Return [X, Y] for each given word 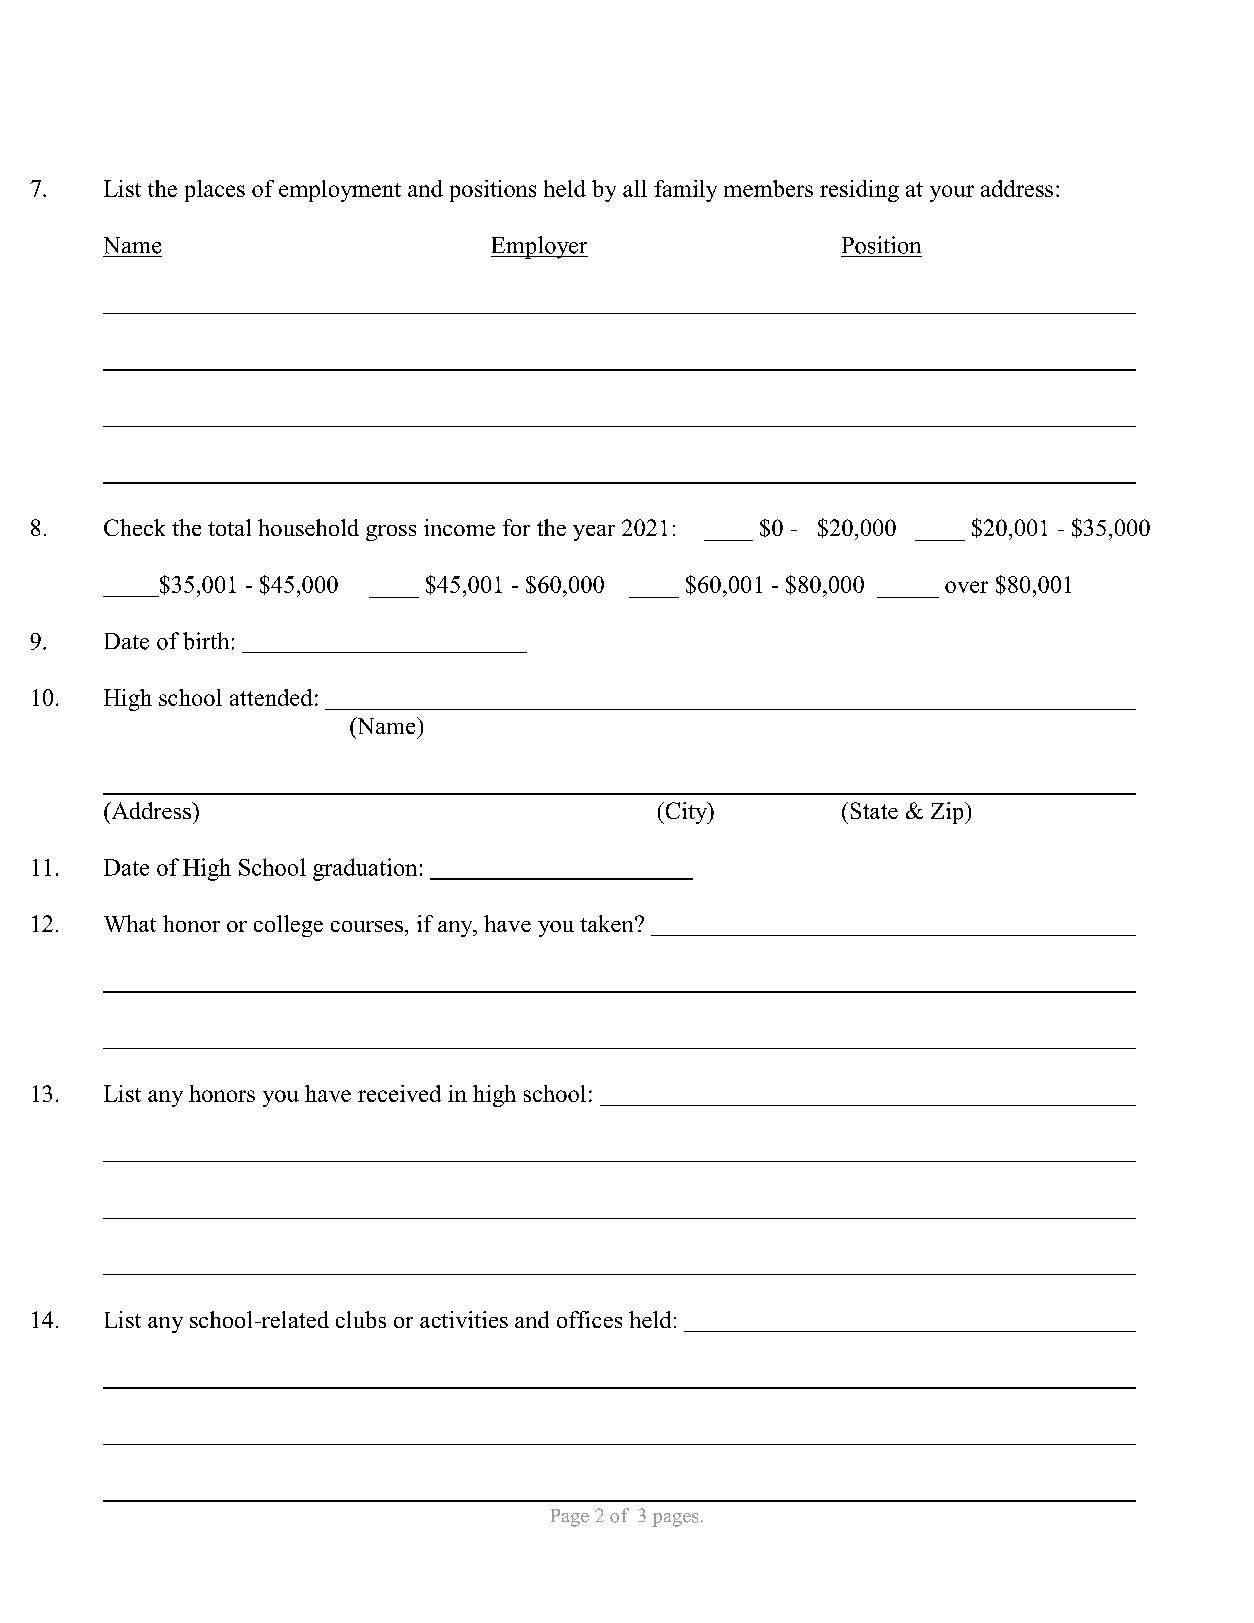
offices [589, 1319]
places [215, 191]
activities [464, 1319]
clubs [361, 1319]
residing [859, 191]
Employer [539, 247]
